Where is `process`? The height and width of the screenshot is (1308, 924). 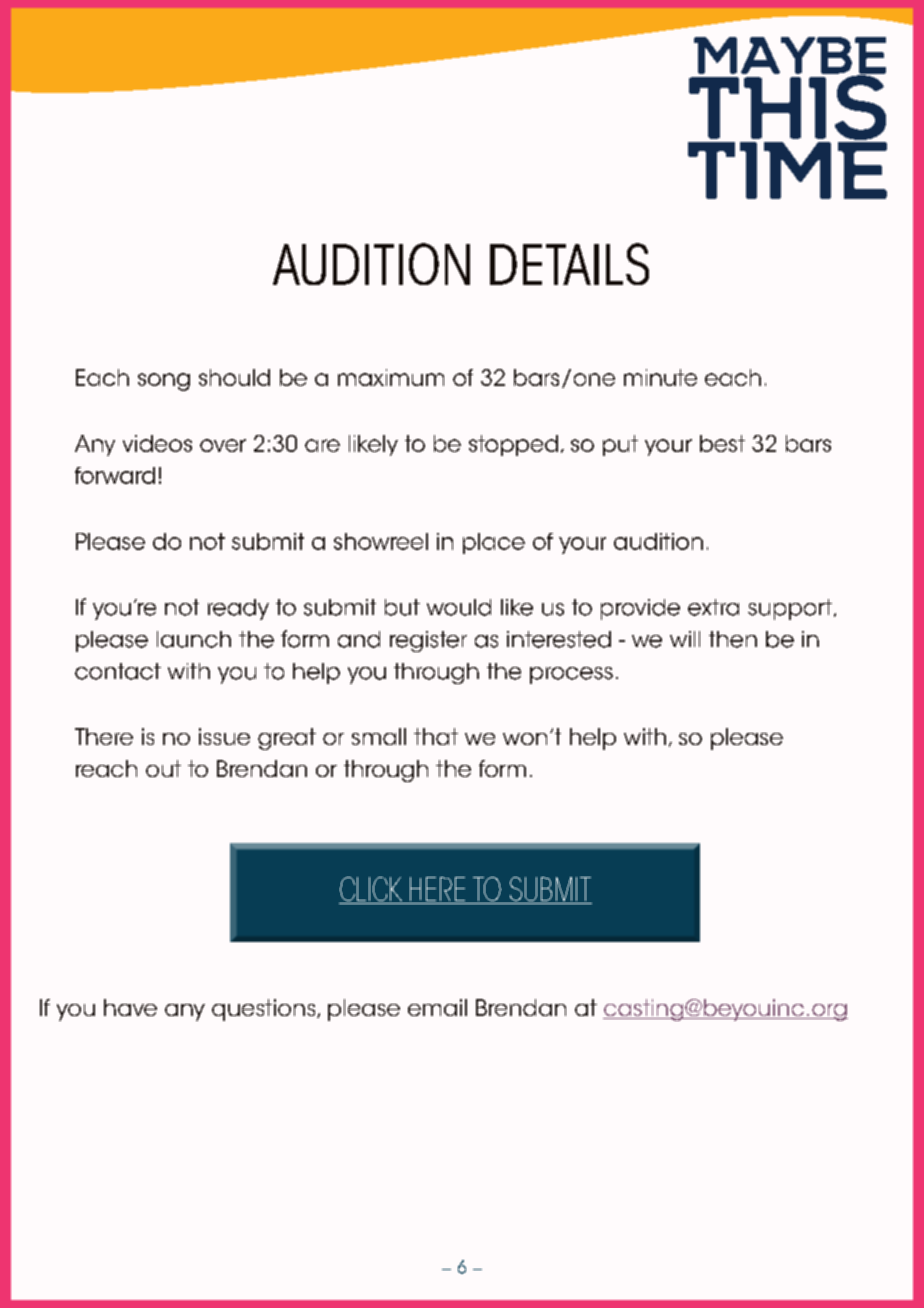 process is located at coordinates (571, 675).
